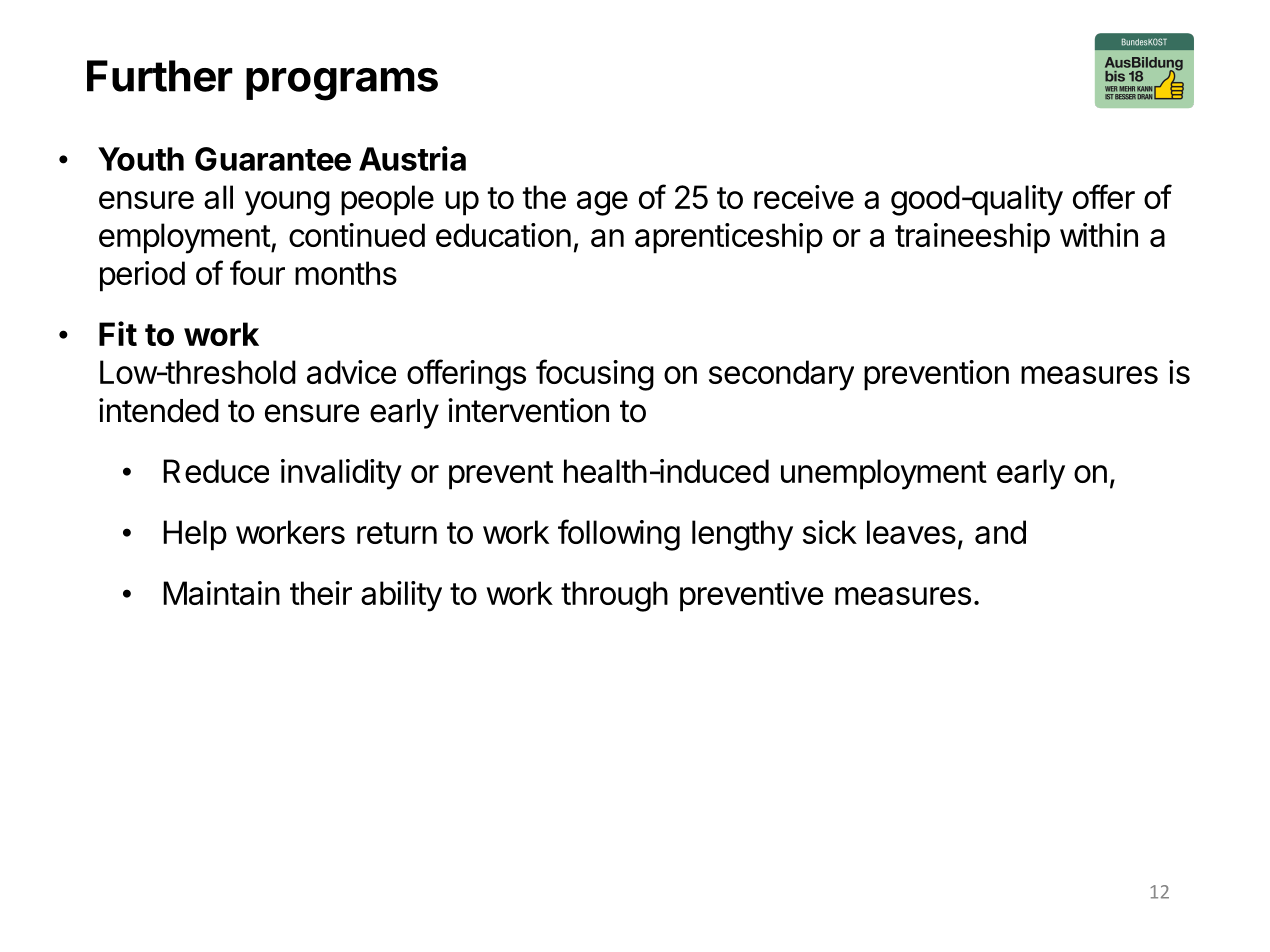 Image resolution: width=1270 pixels, height=952 pixels. What do you see at coordinates (160, 76) in the screenshot?
I see `Further` at bounding box center [160, 76].
